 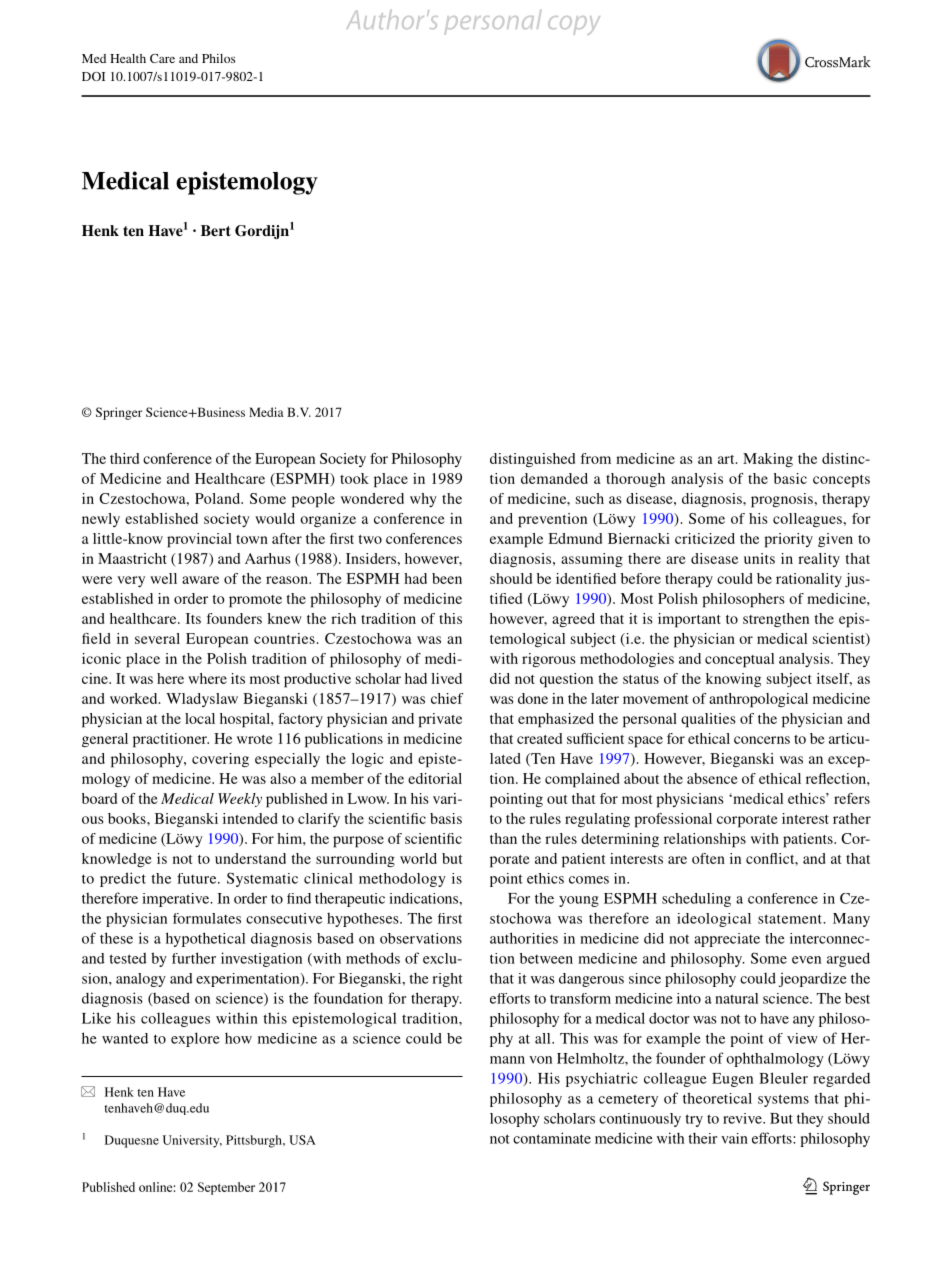 What do you see at coordinates (762, 740) in the page?
I see `concerns` at bounding box center [762, 740].
